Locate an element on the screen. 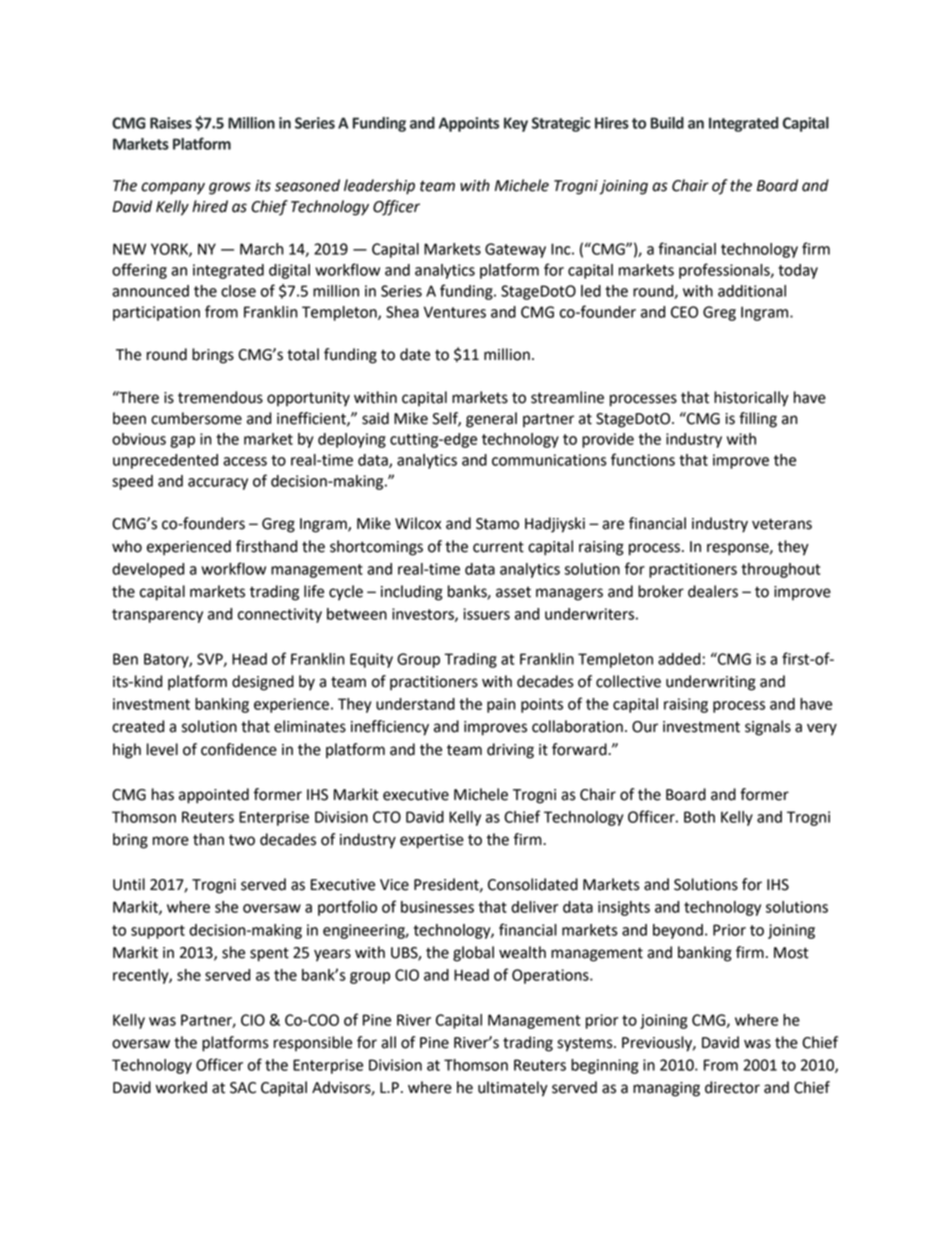 The image size is (952, 1233). worked is located at coordinates (181, 1087).
